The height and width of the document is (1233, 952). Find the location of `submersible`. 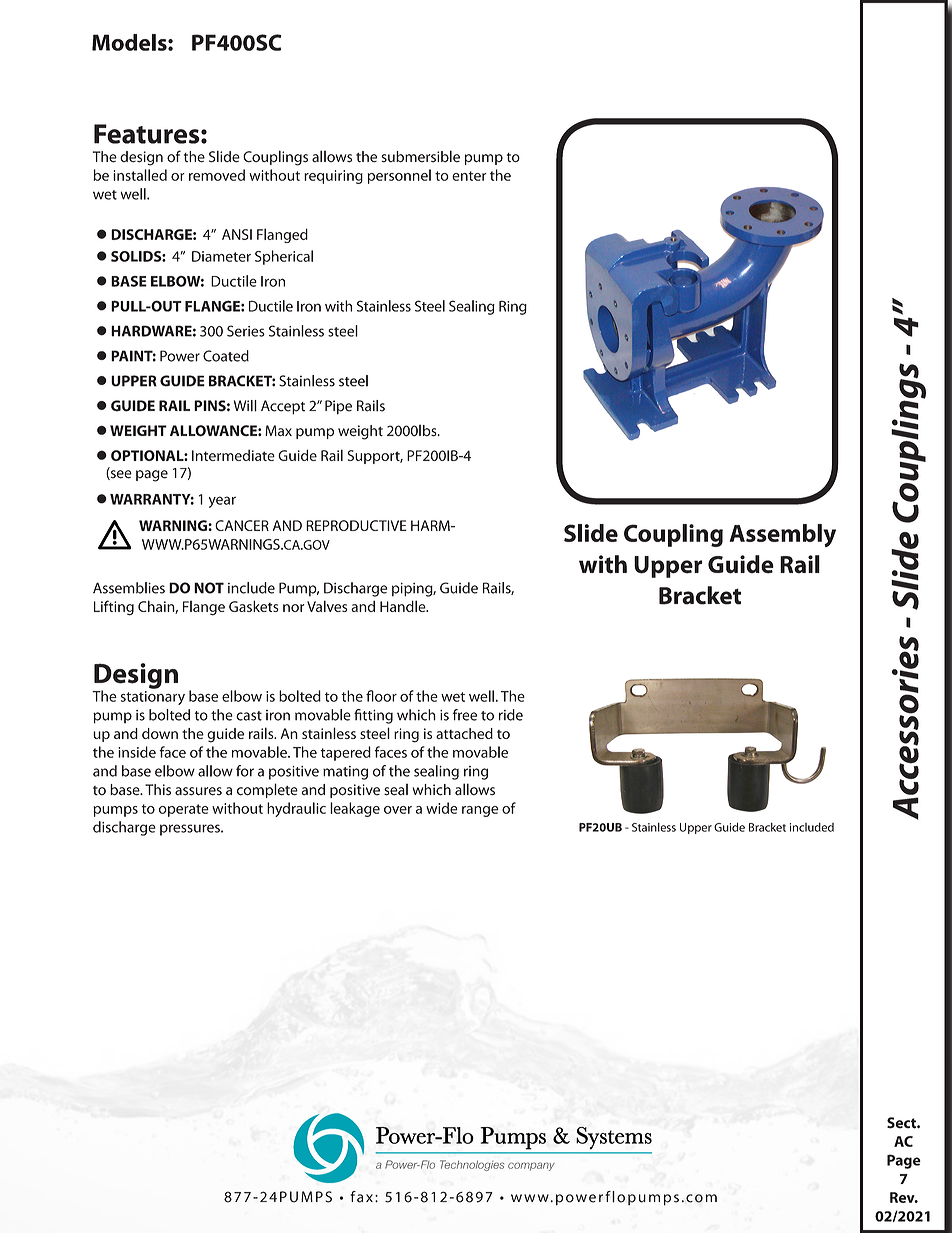

submersible is located at coordinates (420, 156).
